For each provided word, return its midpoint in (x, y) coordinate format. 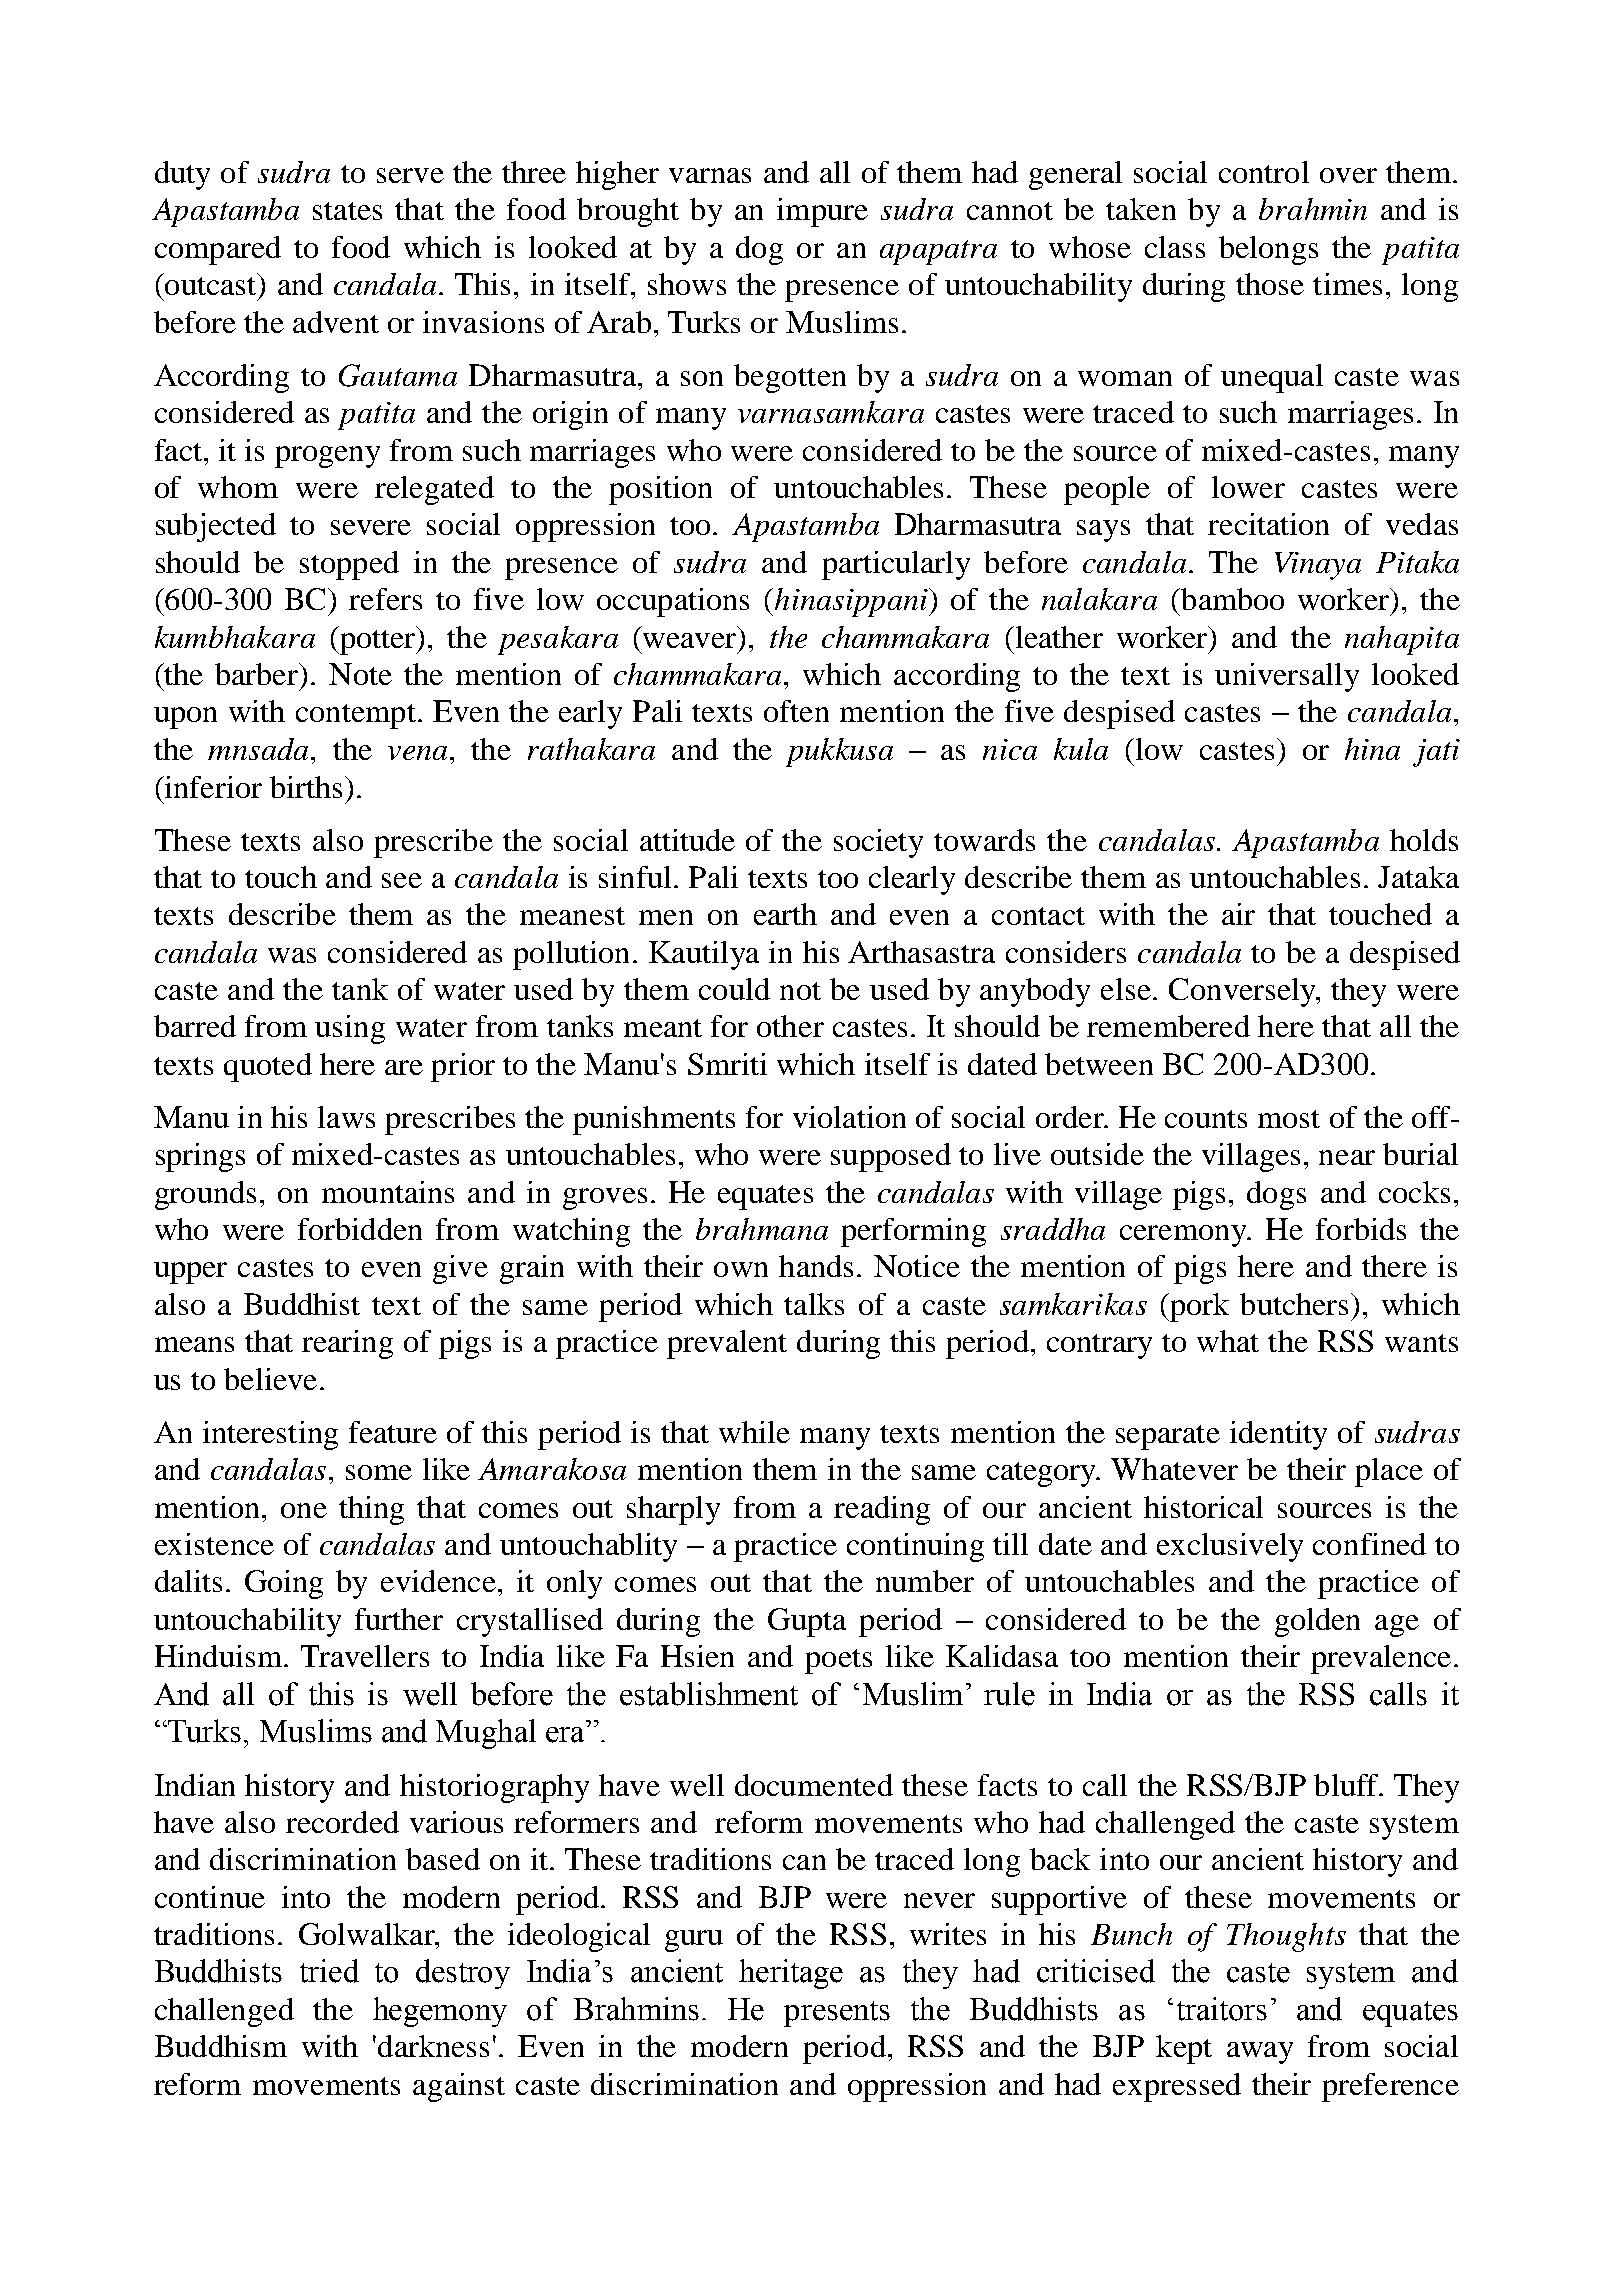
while (754, 1432)
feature (393, 1432)
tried (329, 1971)
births (306, 787)
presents (837, 2014)
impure (822, 212)
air (1238, 914)
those (1270, 284)
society (878, 843)
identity (1278, 1435)
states (347, 211)
